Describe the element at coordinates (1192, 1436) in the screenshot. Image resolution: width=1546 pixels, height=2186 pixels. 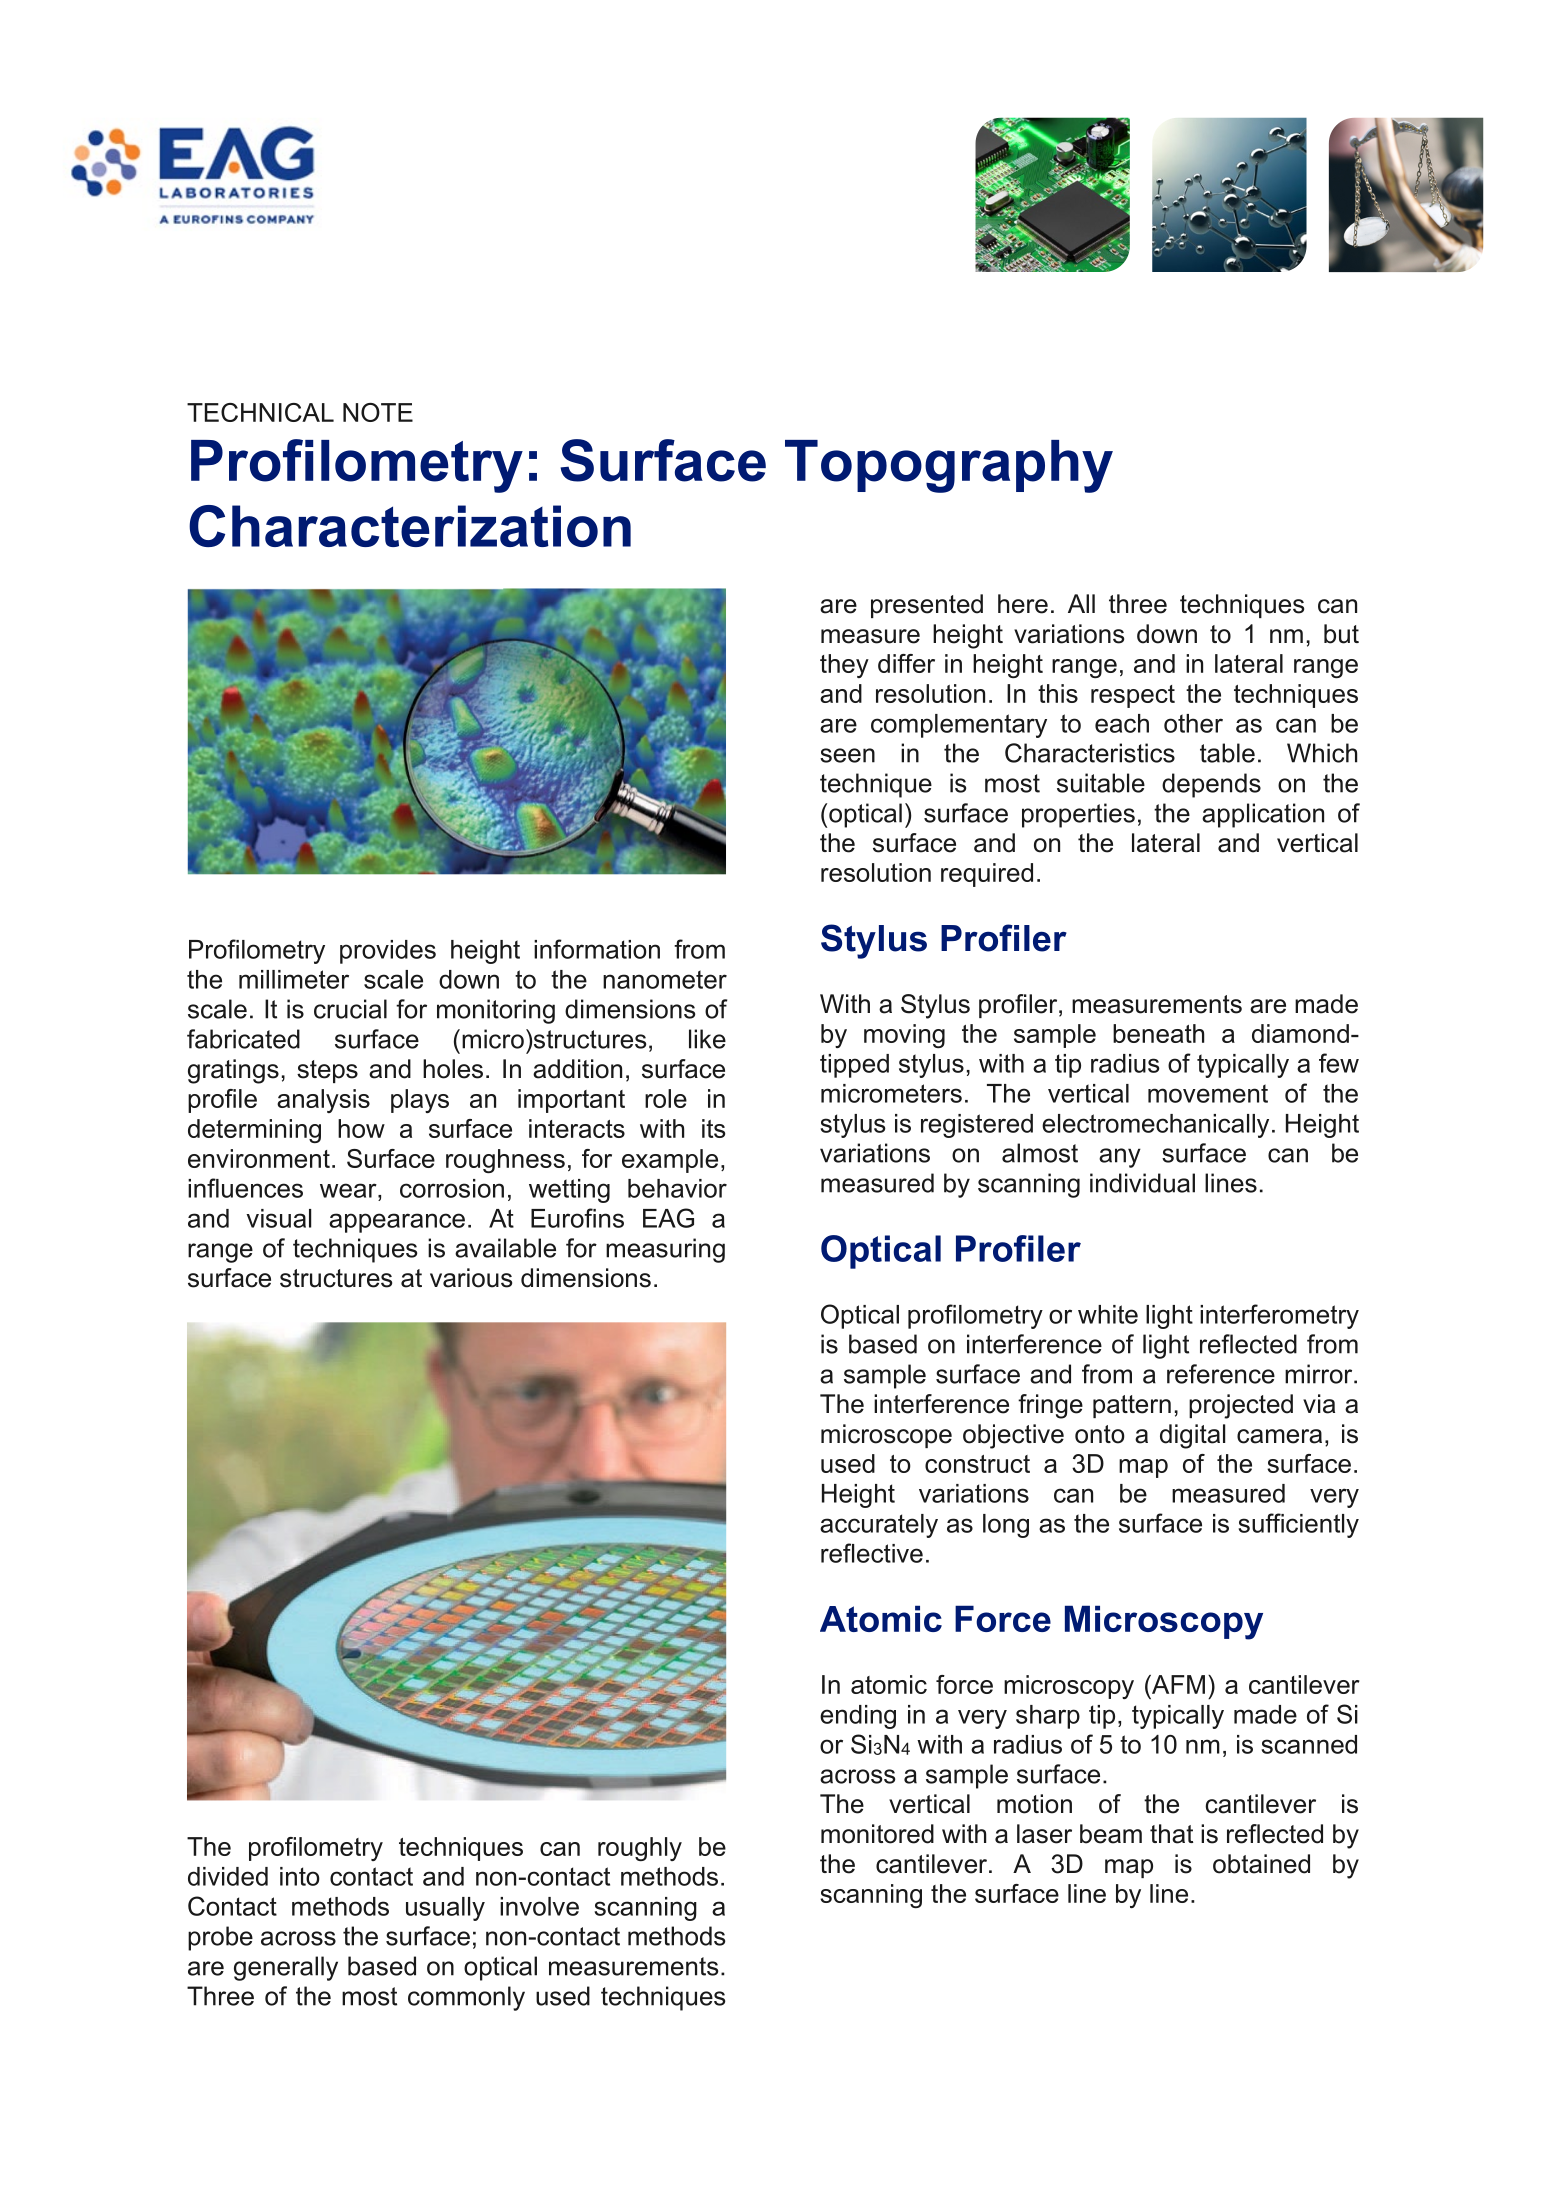
I see `digital` at that location.
